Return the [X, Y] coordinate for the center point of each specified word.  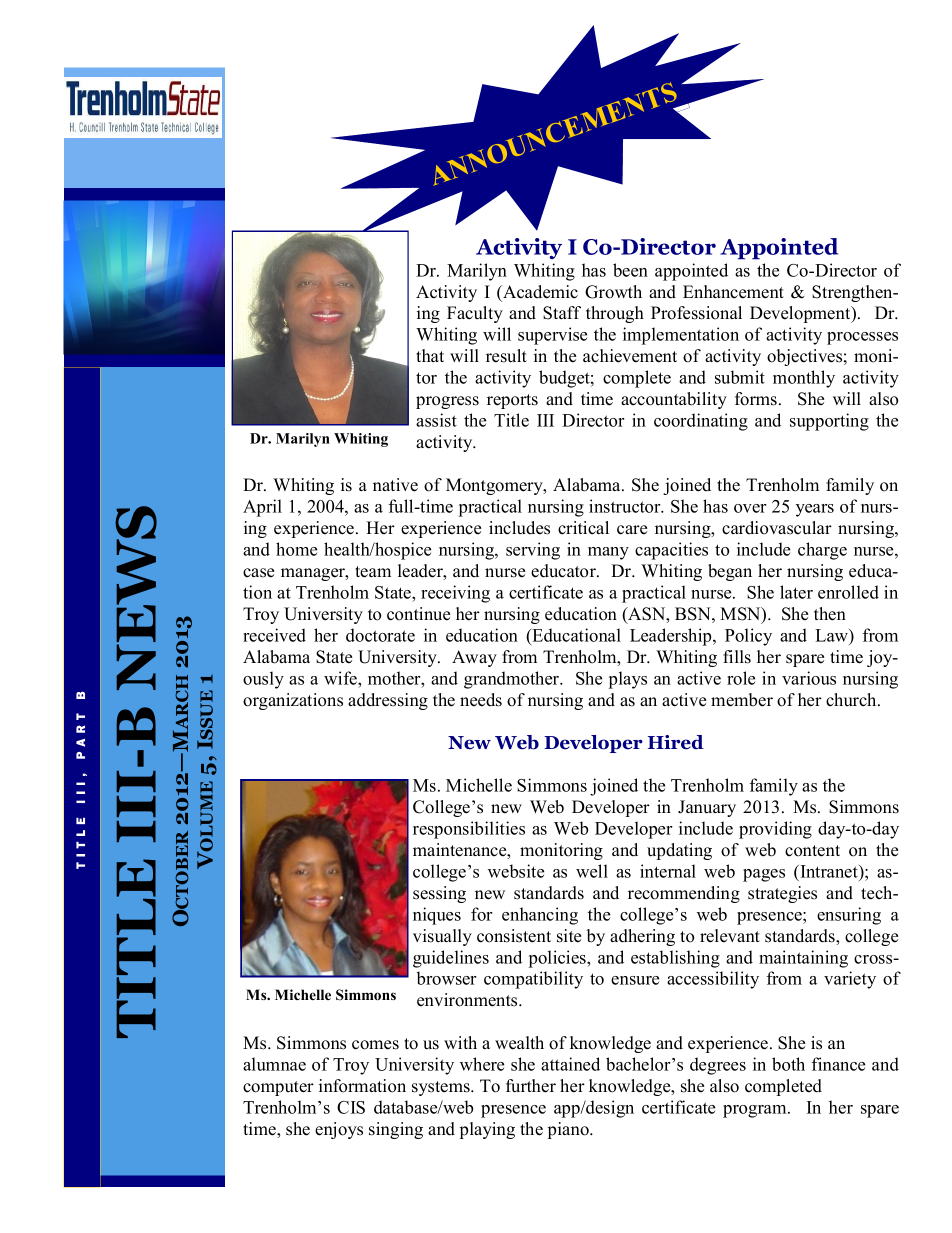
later [796, 592]
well [592, 871]
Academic [539, 292]
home [296, 549]
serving [533, 551]
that [430, 355]
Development [801, 314]
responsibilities [469, 830]
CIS [351, 1107]
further [531, 1086]
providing [775, 830]
